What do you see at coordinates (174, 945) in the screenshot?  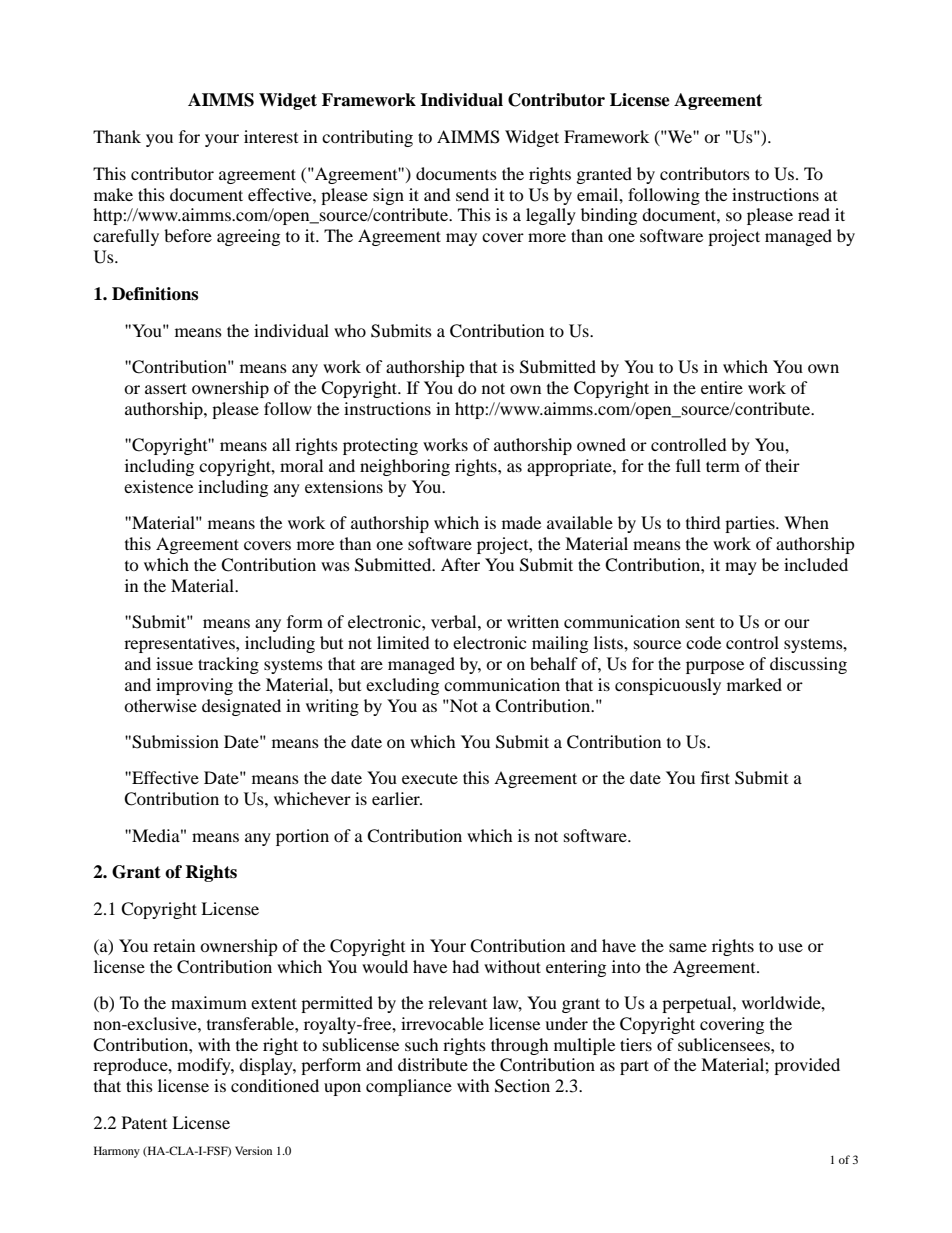 I see `retain` at bounding box center [174, 945].
